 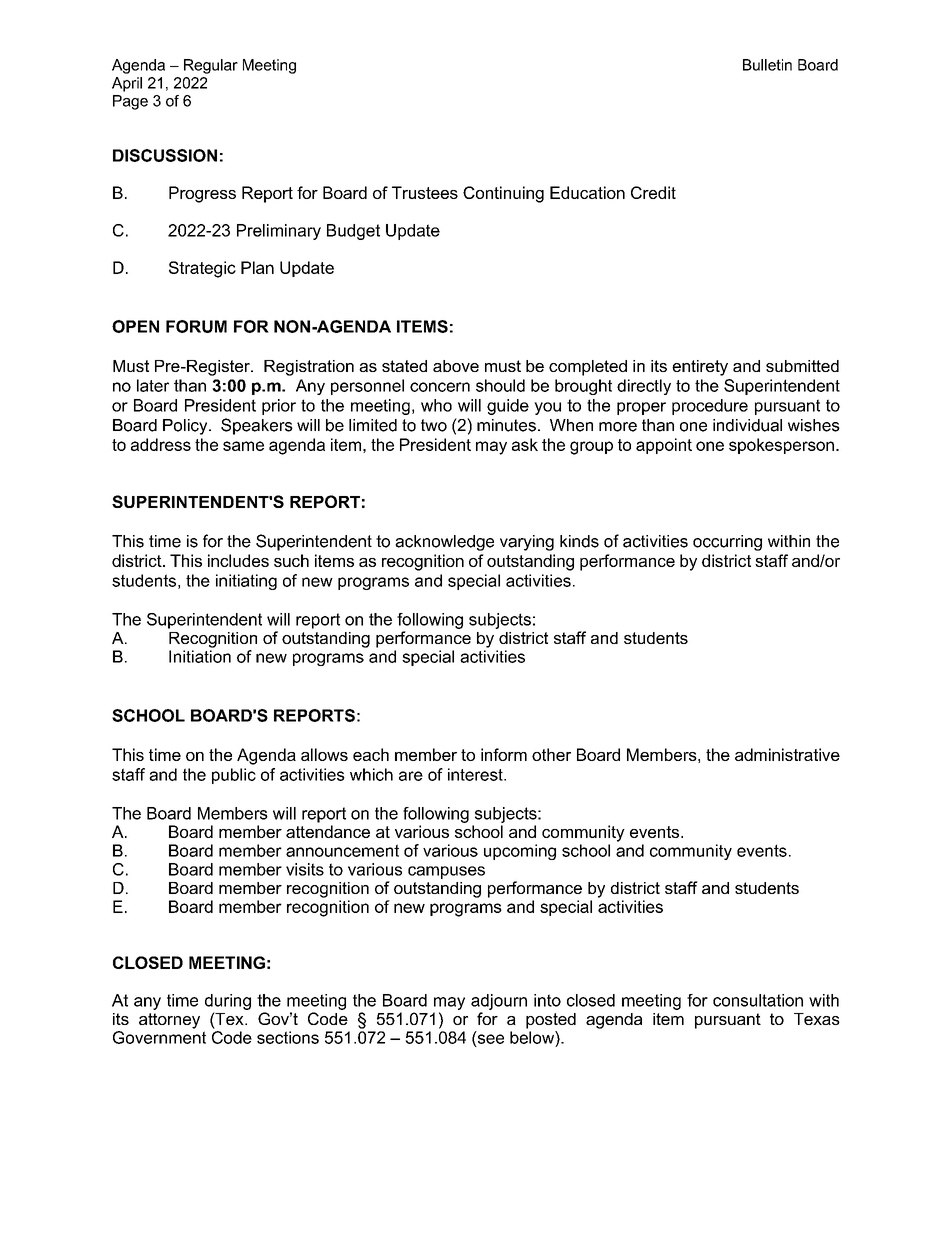 What do you see at coordinates (202, 269) in the screenshot?
I see `Strategic` at bounding box center [202, 269].
